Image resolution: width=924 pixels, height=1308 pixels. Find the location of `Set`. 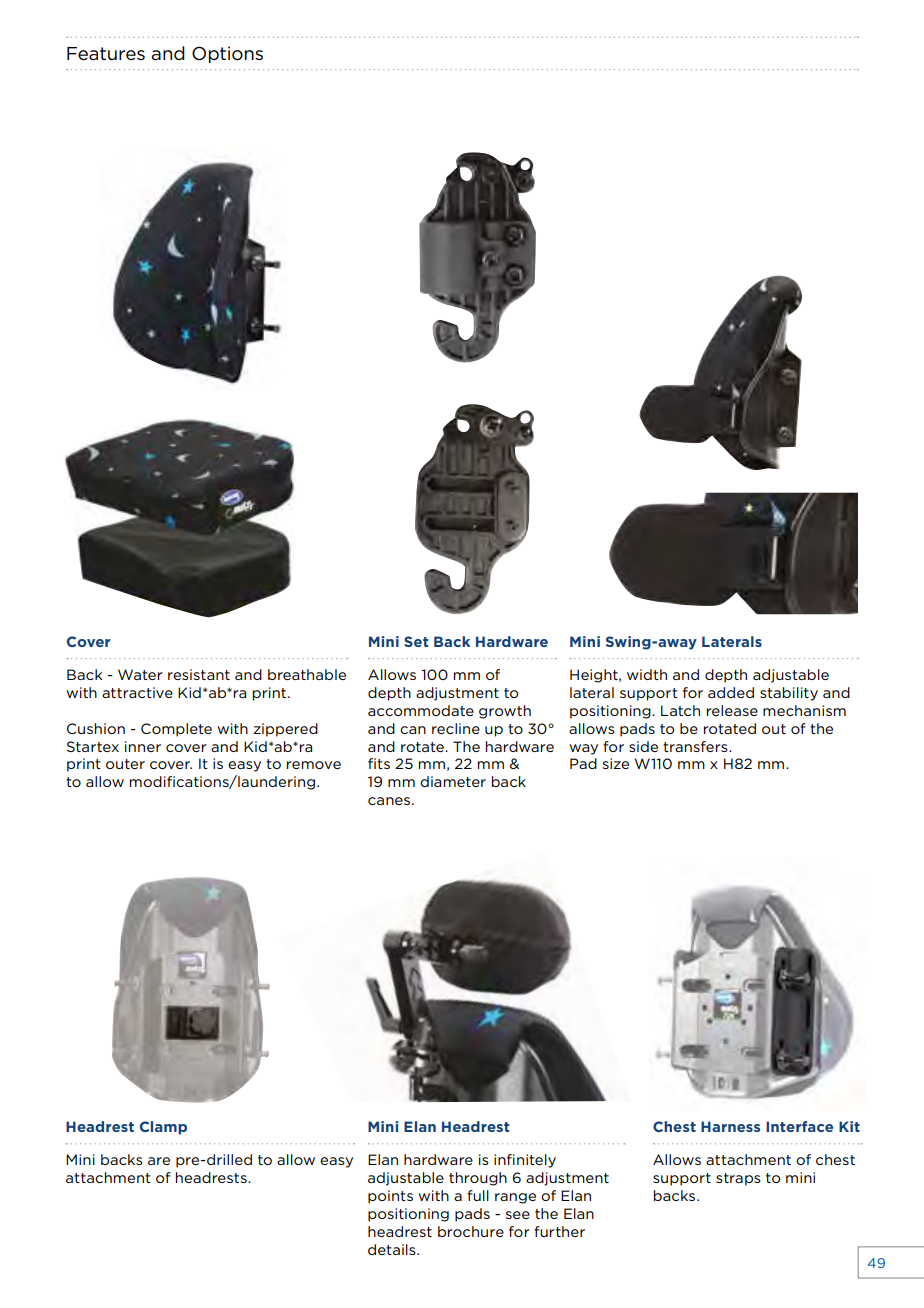

Set is located at coordinates (416, 641).
